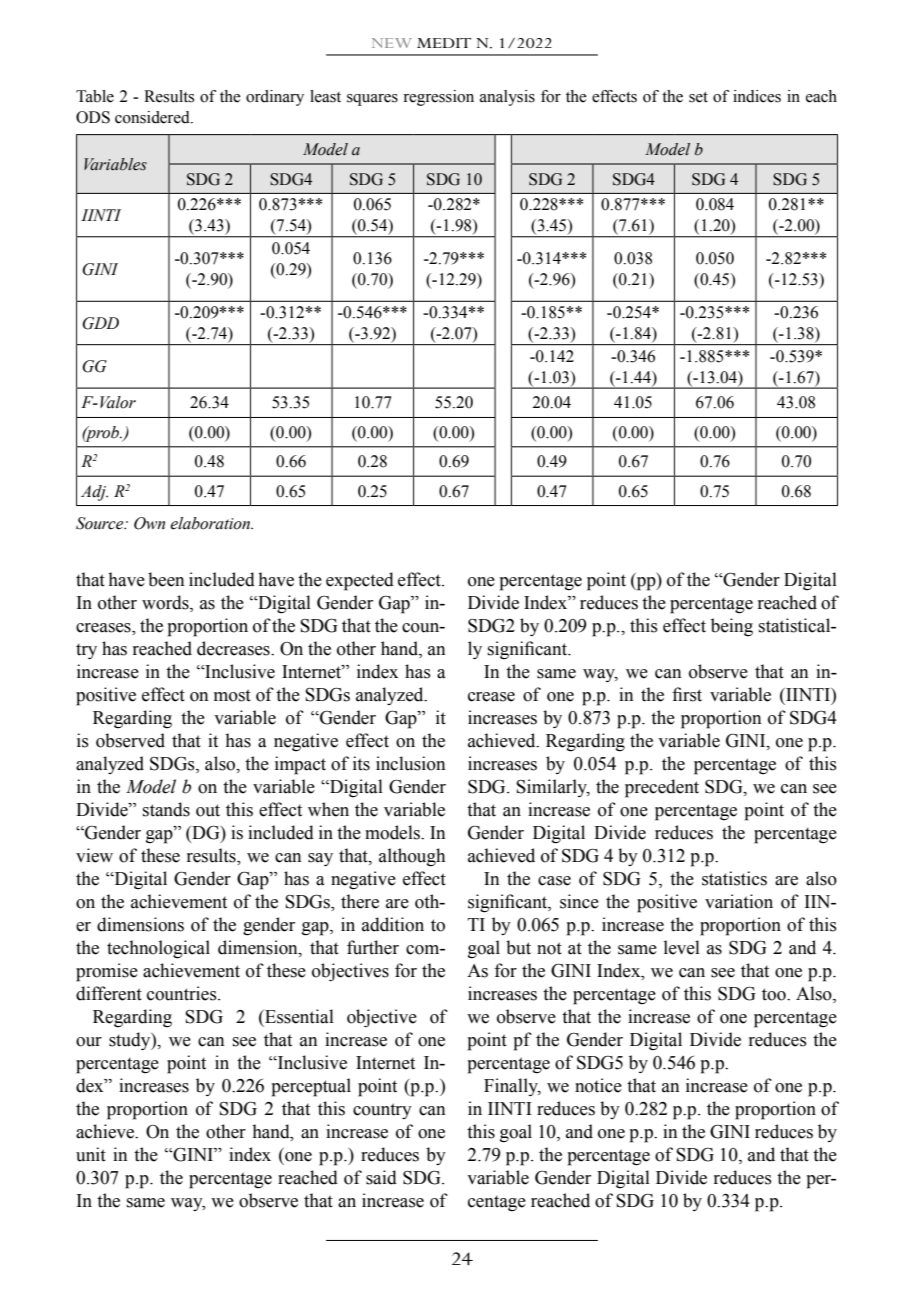  I want to click on notice, so click(598, 1085).
